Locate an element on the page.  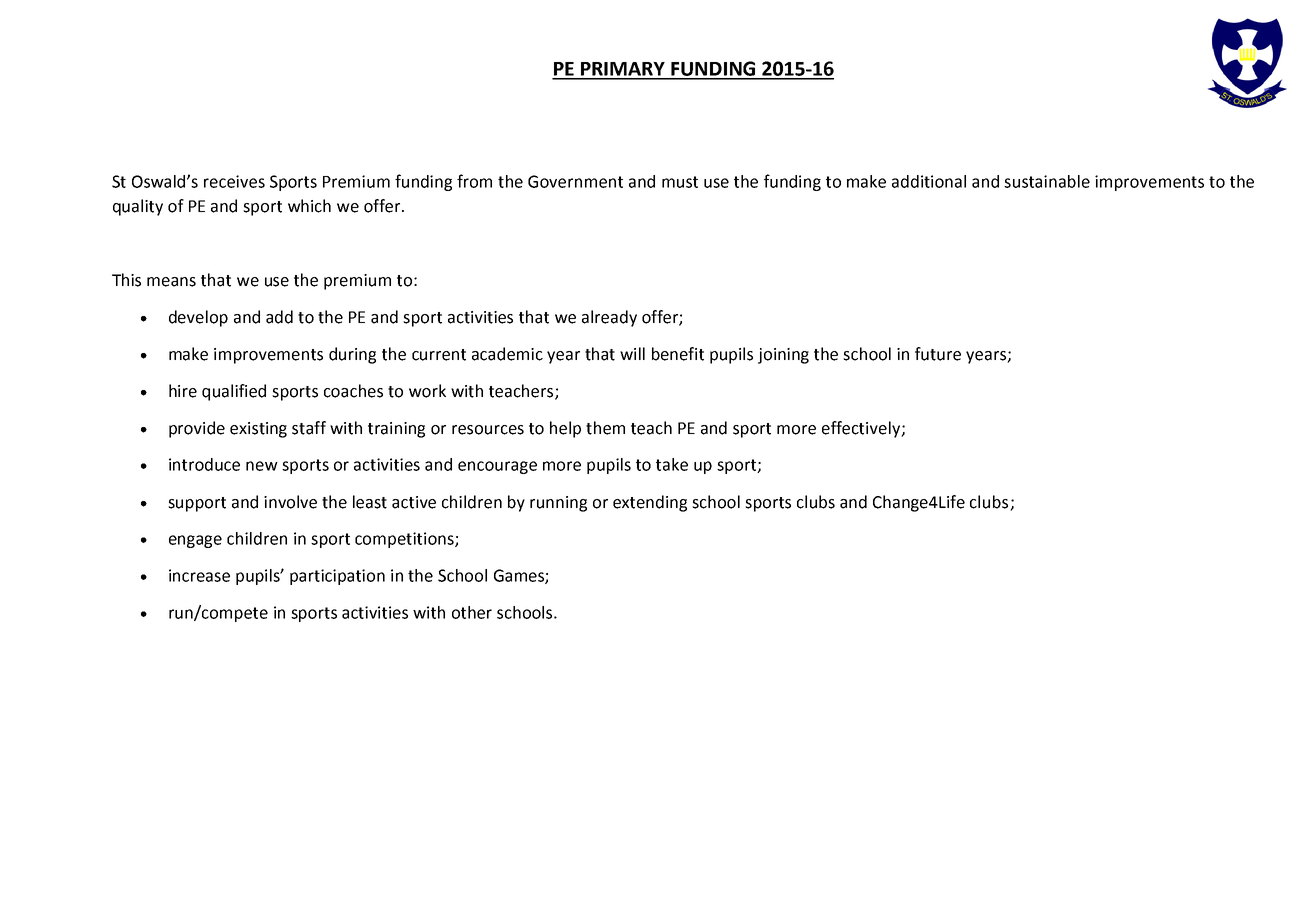
them is located at coordinates (605, 428).
